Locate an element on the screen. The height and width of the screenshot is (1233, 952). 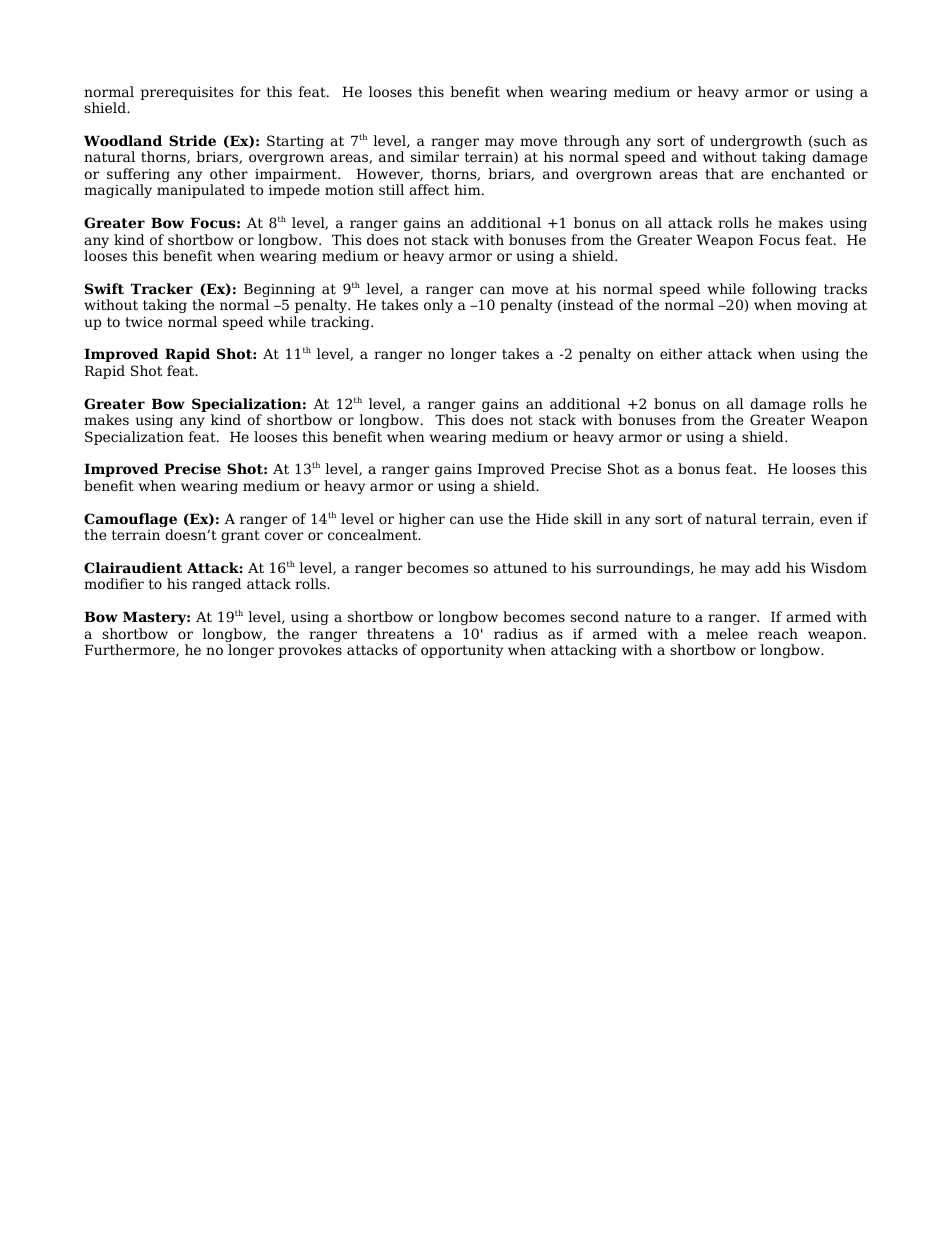
similar is located at coordinates (434, 156).
